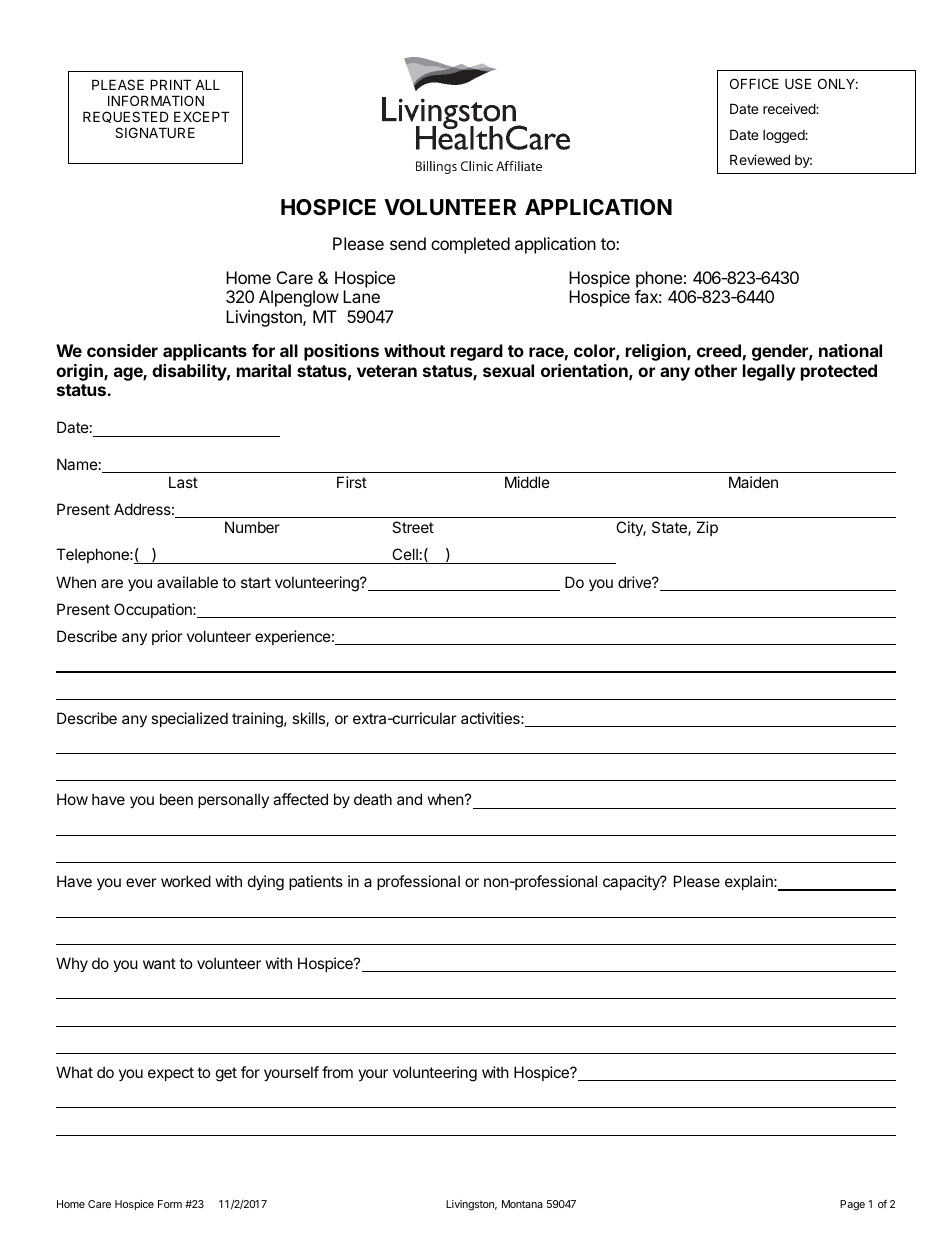  Describe the element at coordinates (186, 881) in the page. I see `worked` at that location.
